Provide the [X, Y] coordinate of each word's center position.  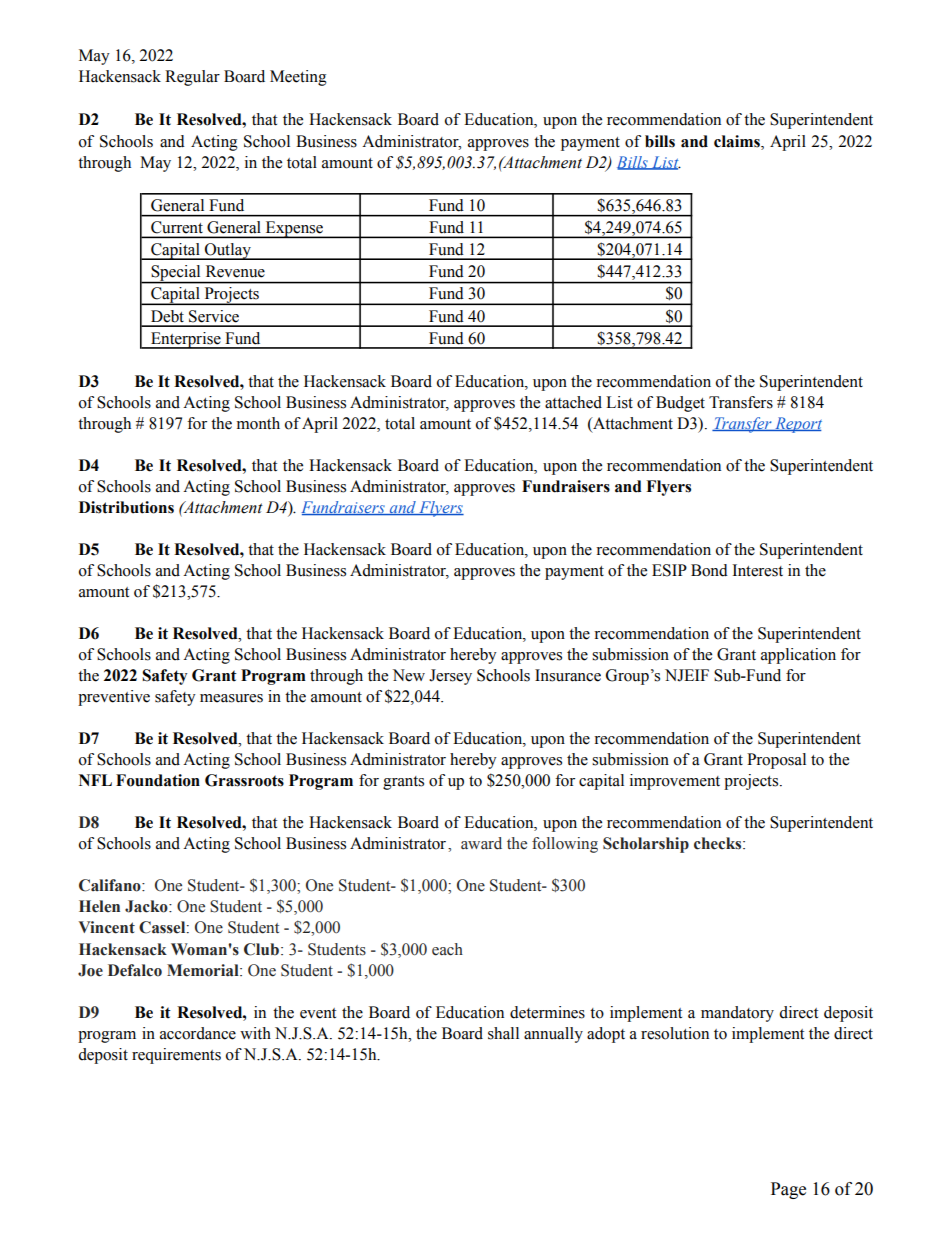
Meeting [298, 78]
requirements [176, 1056]
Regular [192, 78]
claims [738, 141]
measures [231, 698]
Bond [709, 570]
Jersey [450, 677]
